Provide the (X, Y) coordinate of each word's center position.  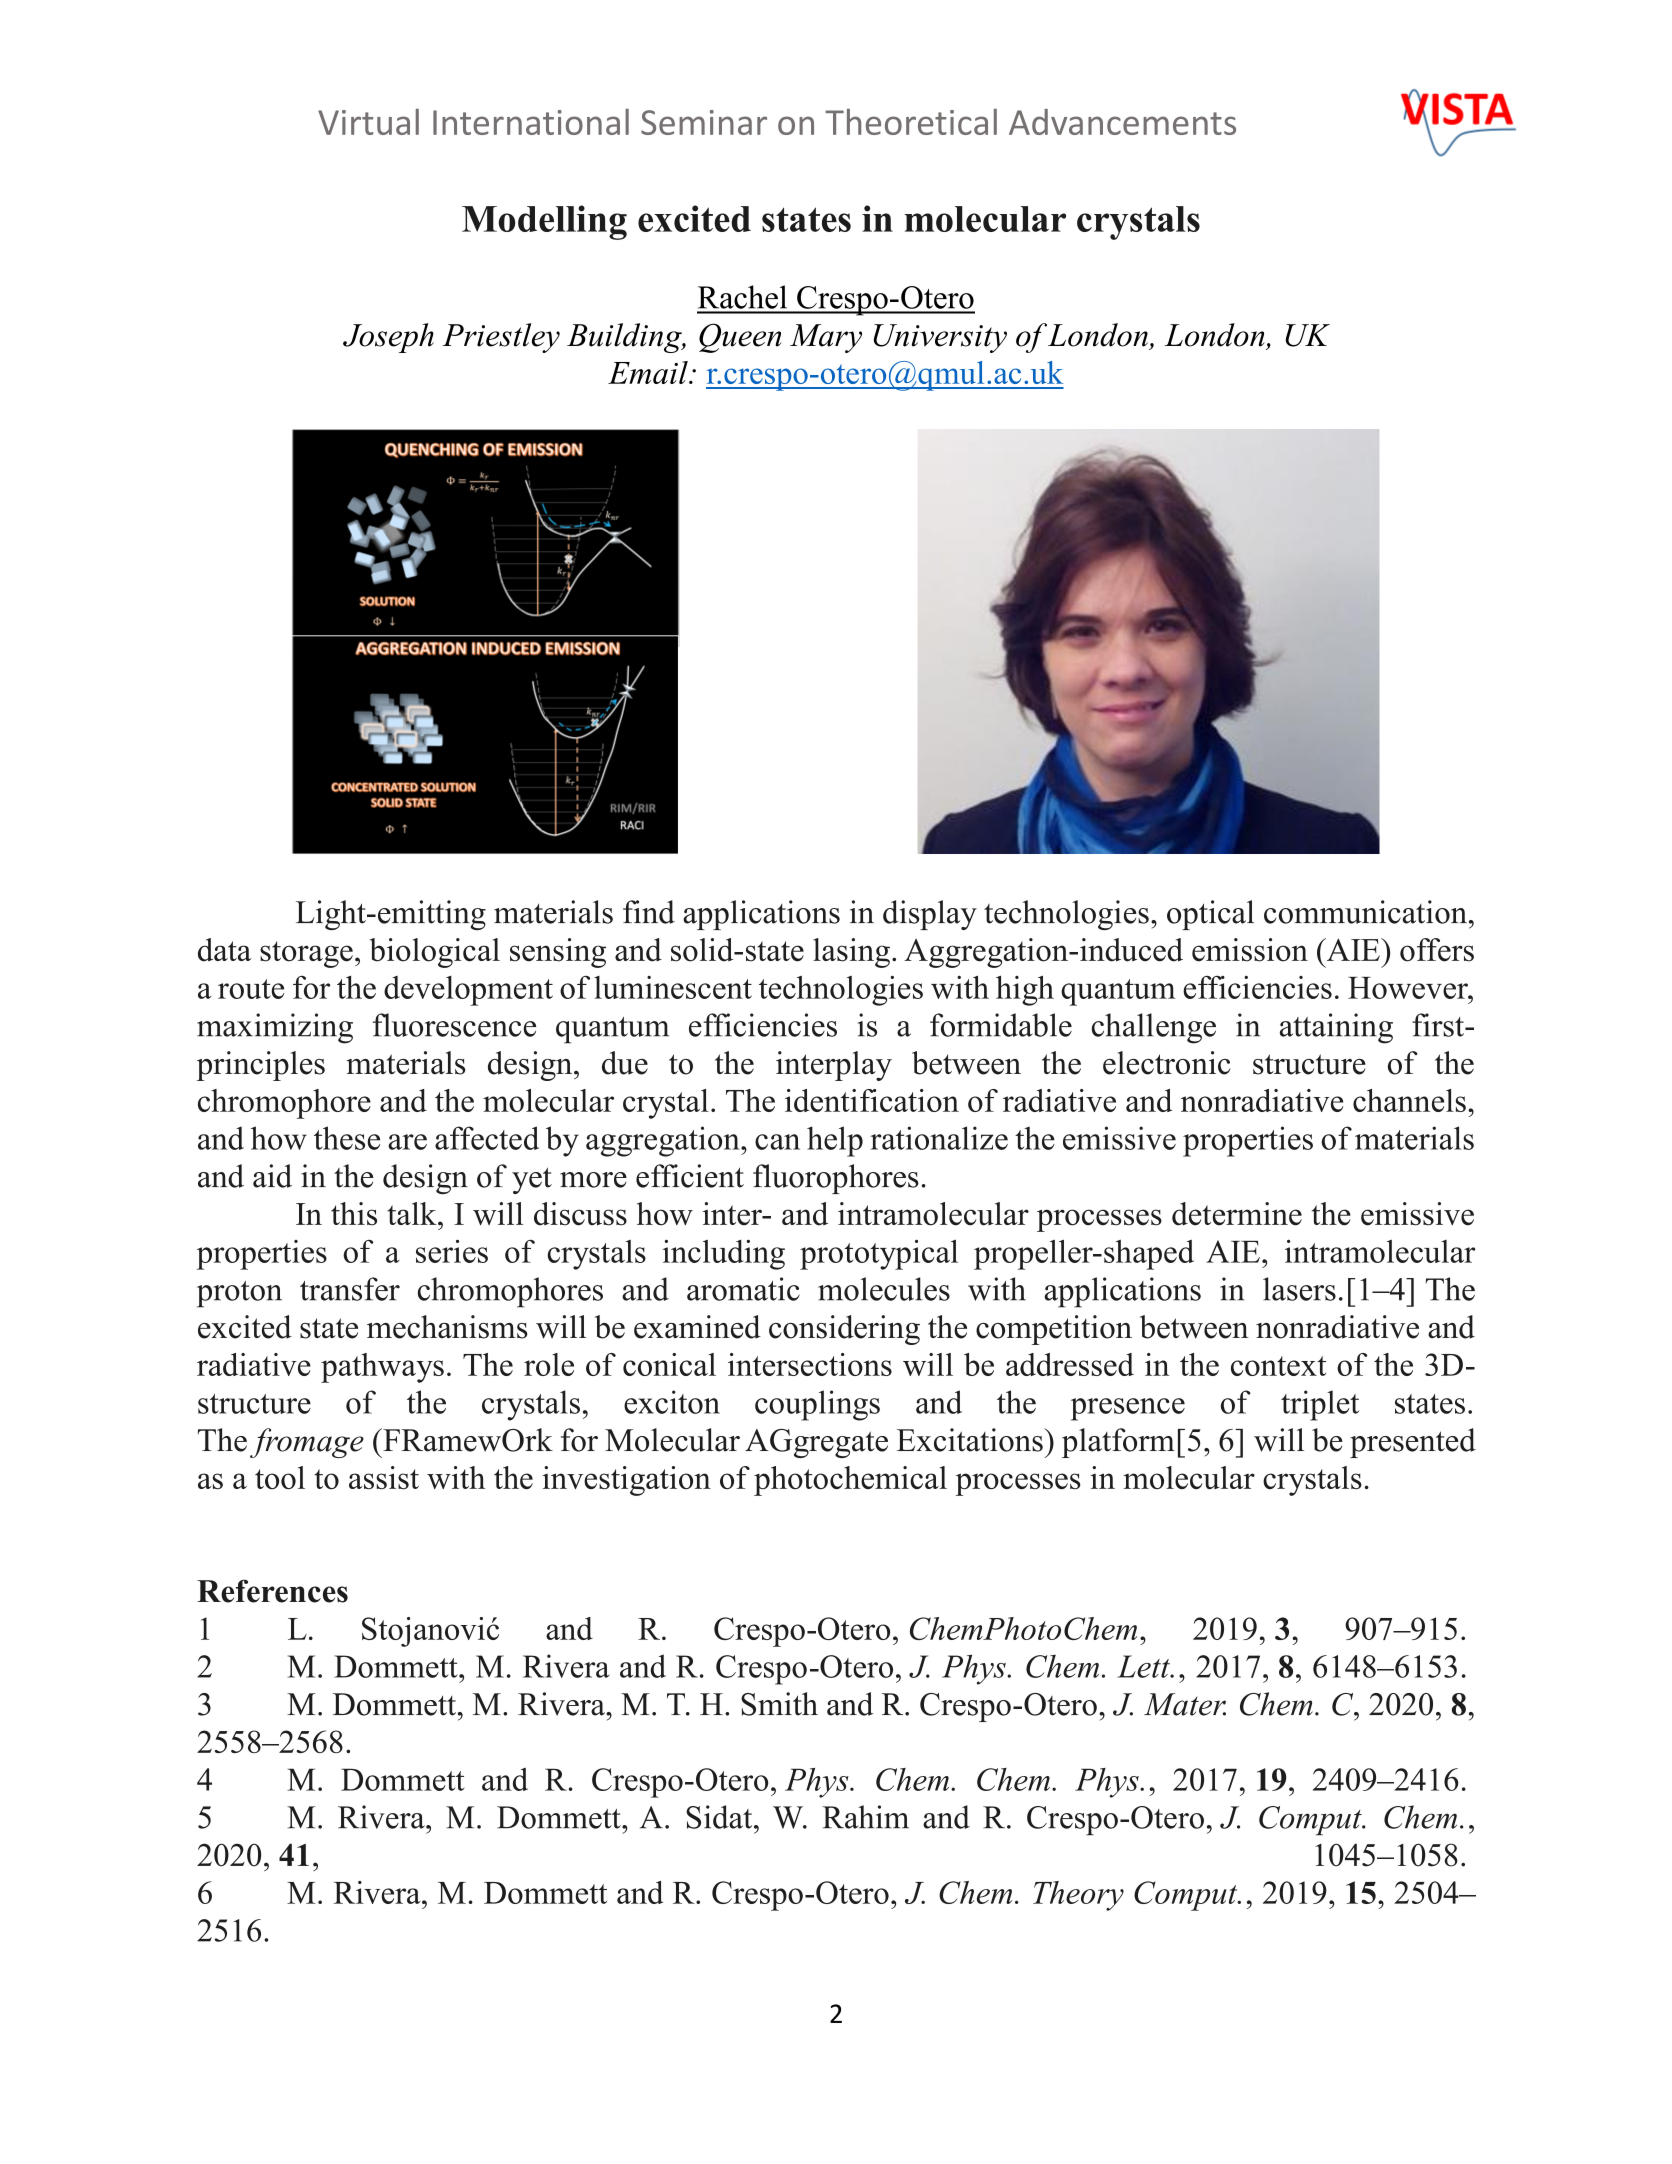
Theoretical (911, 122)
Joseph (388, 338)
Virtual (368, 122)
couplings (817, 1405)
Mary (826, 338)
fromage (307, 1443)
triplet (1320, 1405)
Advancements (1122, 122)
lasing (851, 953)
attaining (1336, 1028)
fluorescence (454, 1025)
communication (1365, 912)
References (272, 1591)
